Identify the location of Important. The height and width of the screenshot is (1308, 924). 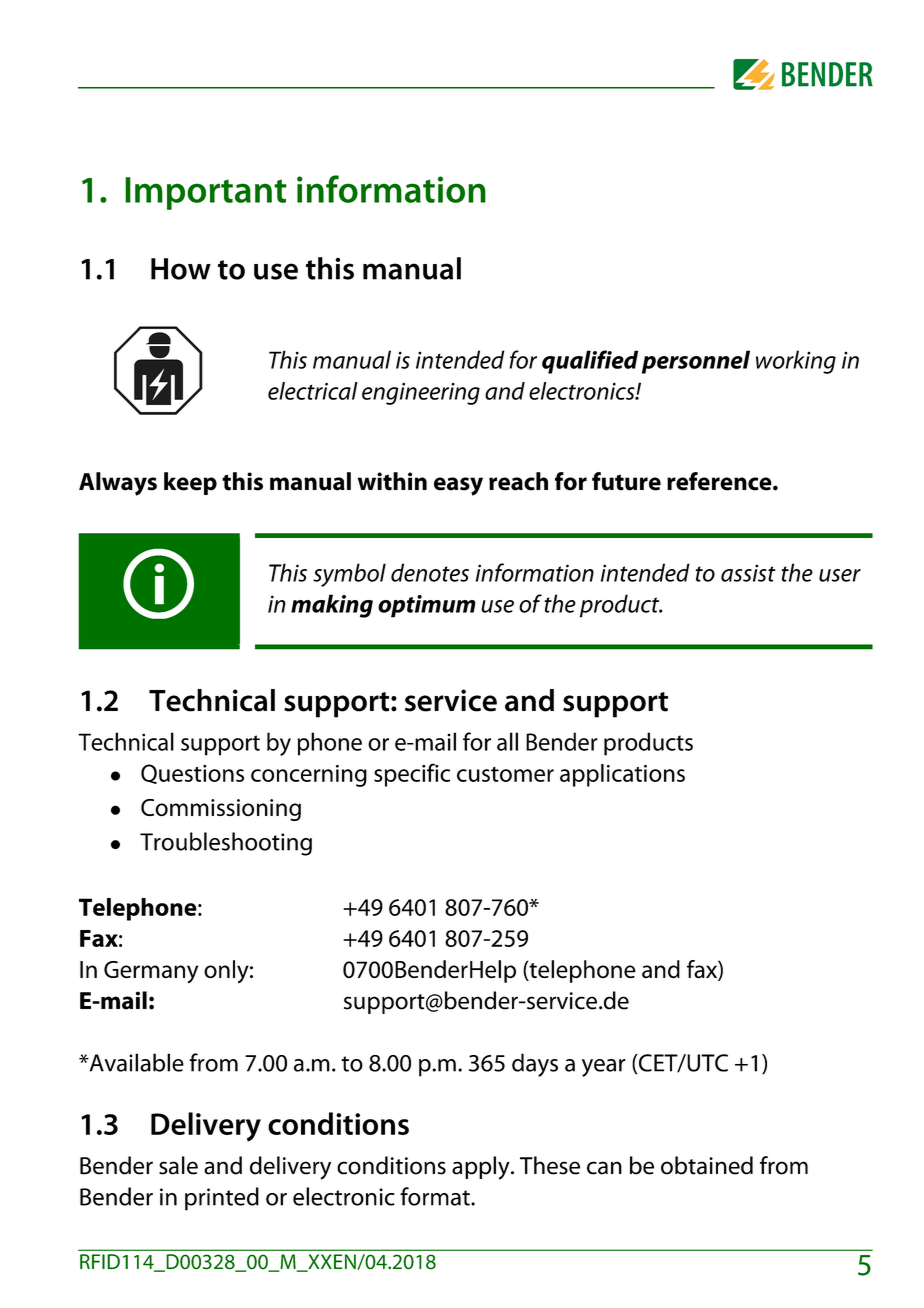
(206, 193).
